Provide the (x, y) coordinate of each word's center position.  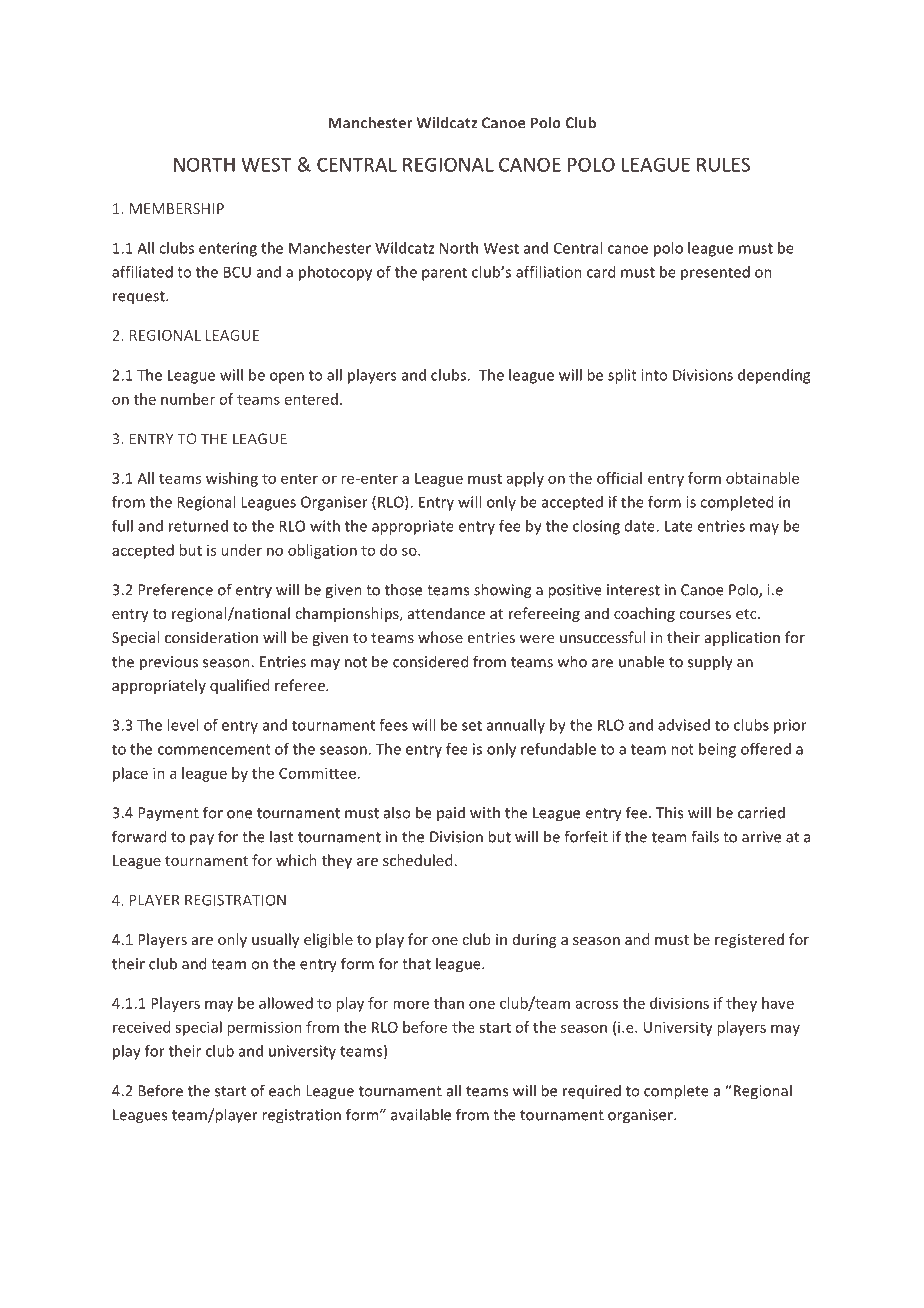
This (669, 812)
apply (525, 479)
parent (444, 274)
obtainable (762, 478)
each (285, 1090)
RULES (723, 164)
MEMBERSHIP (177, 208)
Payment (168, 814)
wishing (232, 479)
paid (451, 813)
